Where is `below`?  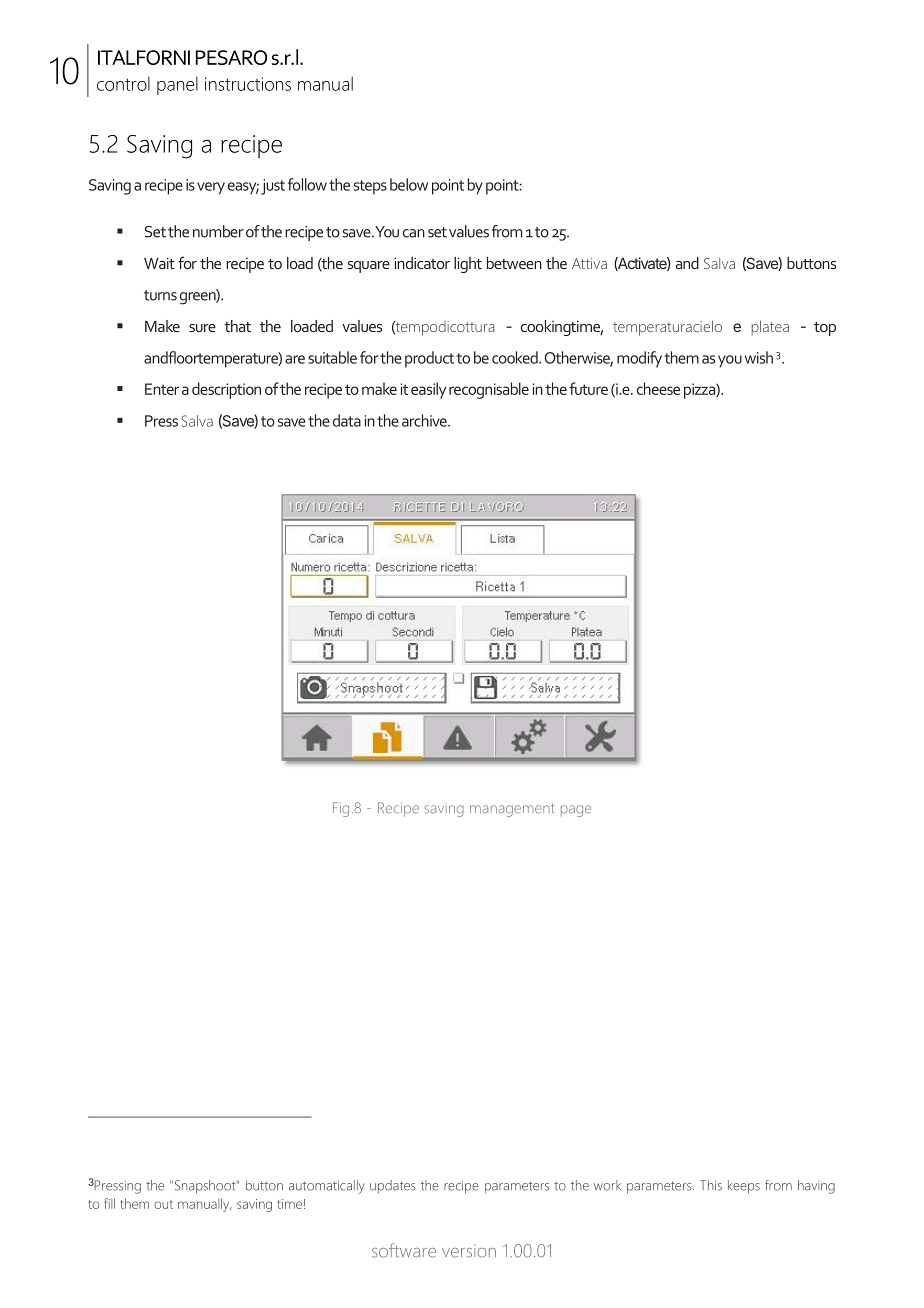
below is located at coordinates (409, 184).
